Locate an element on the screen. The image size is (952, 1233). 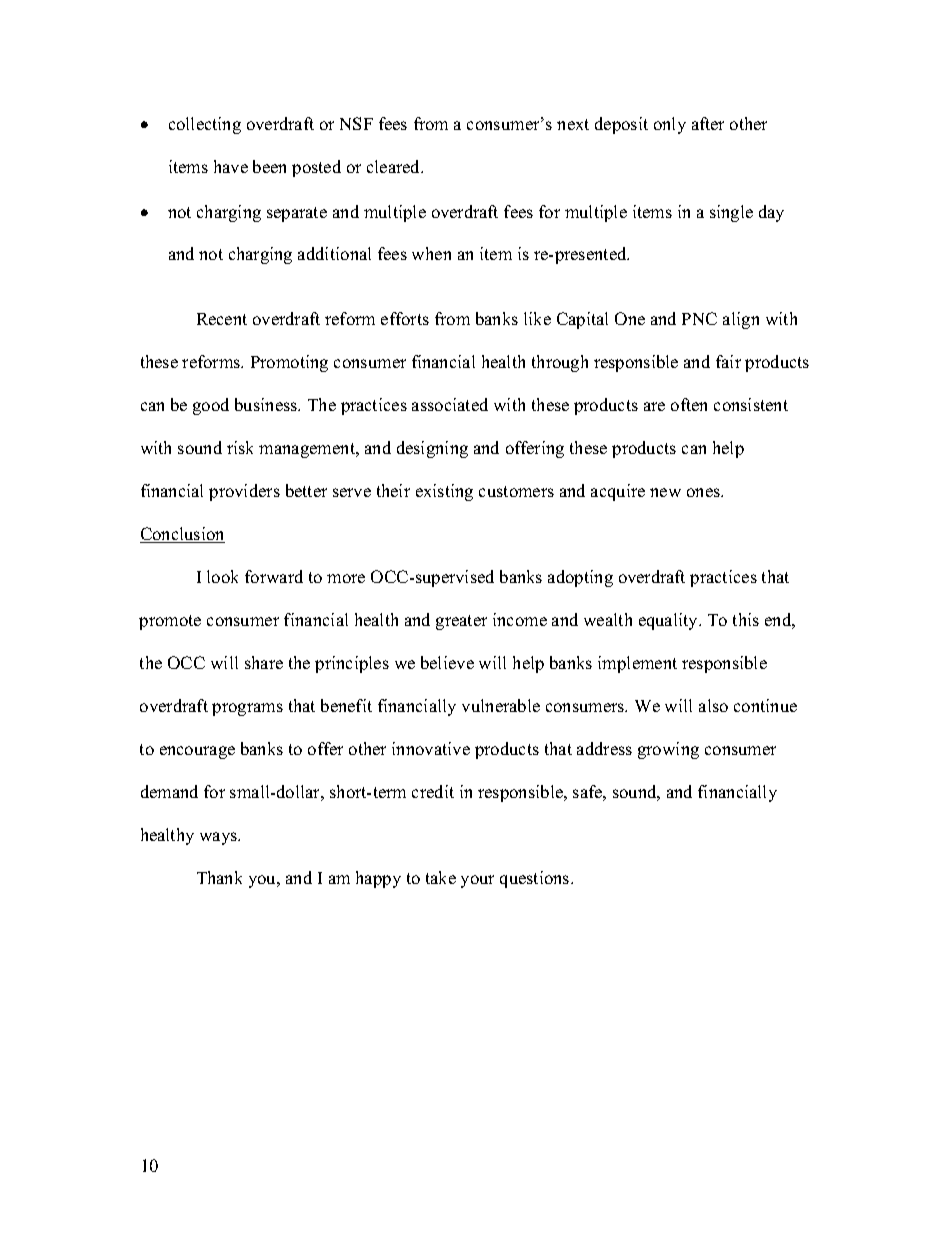
providers is located at coordinates (244, 492).
